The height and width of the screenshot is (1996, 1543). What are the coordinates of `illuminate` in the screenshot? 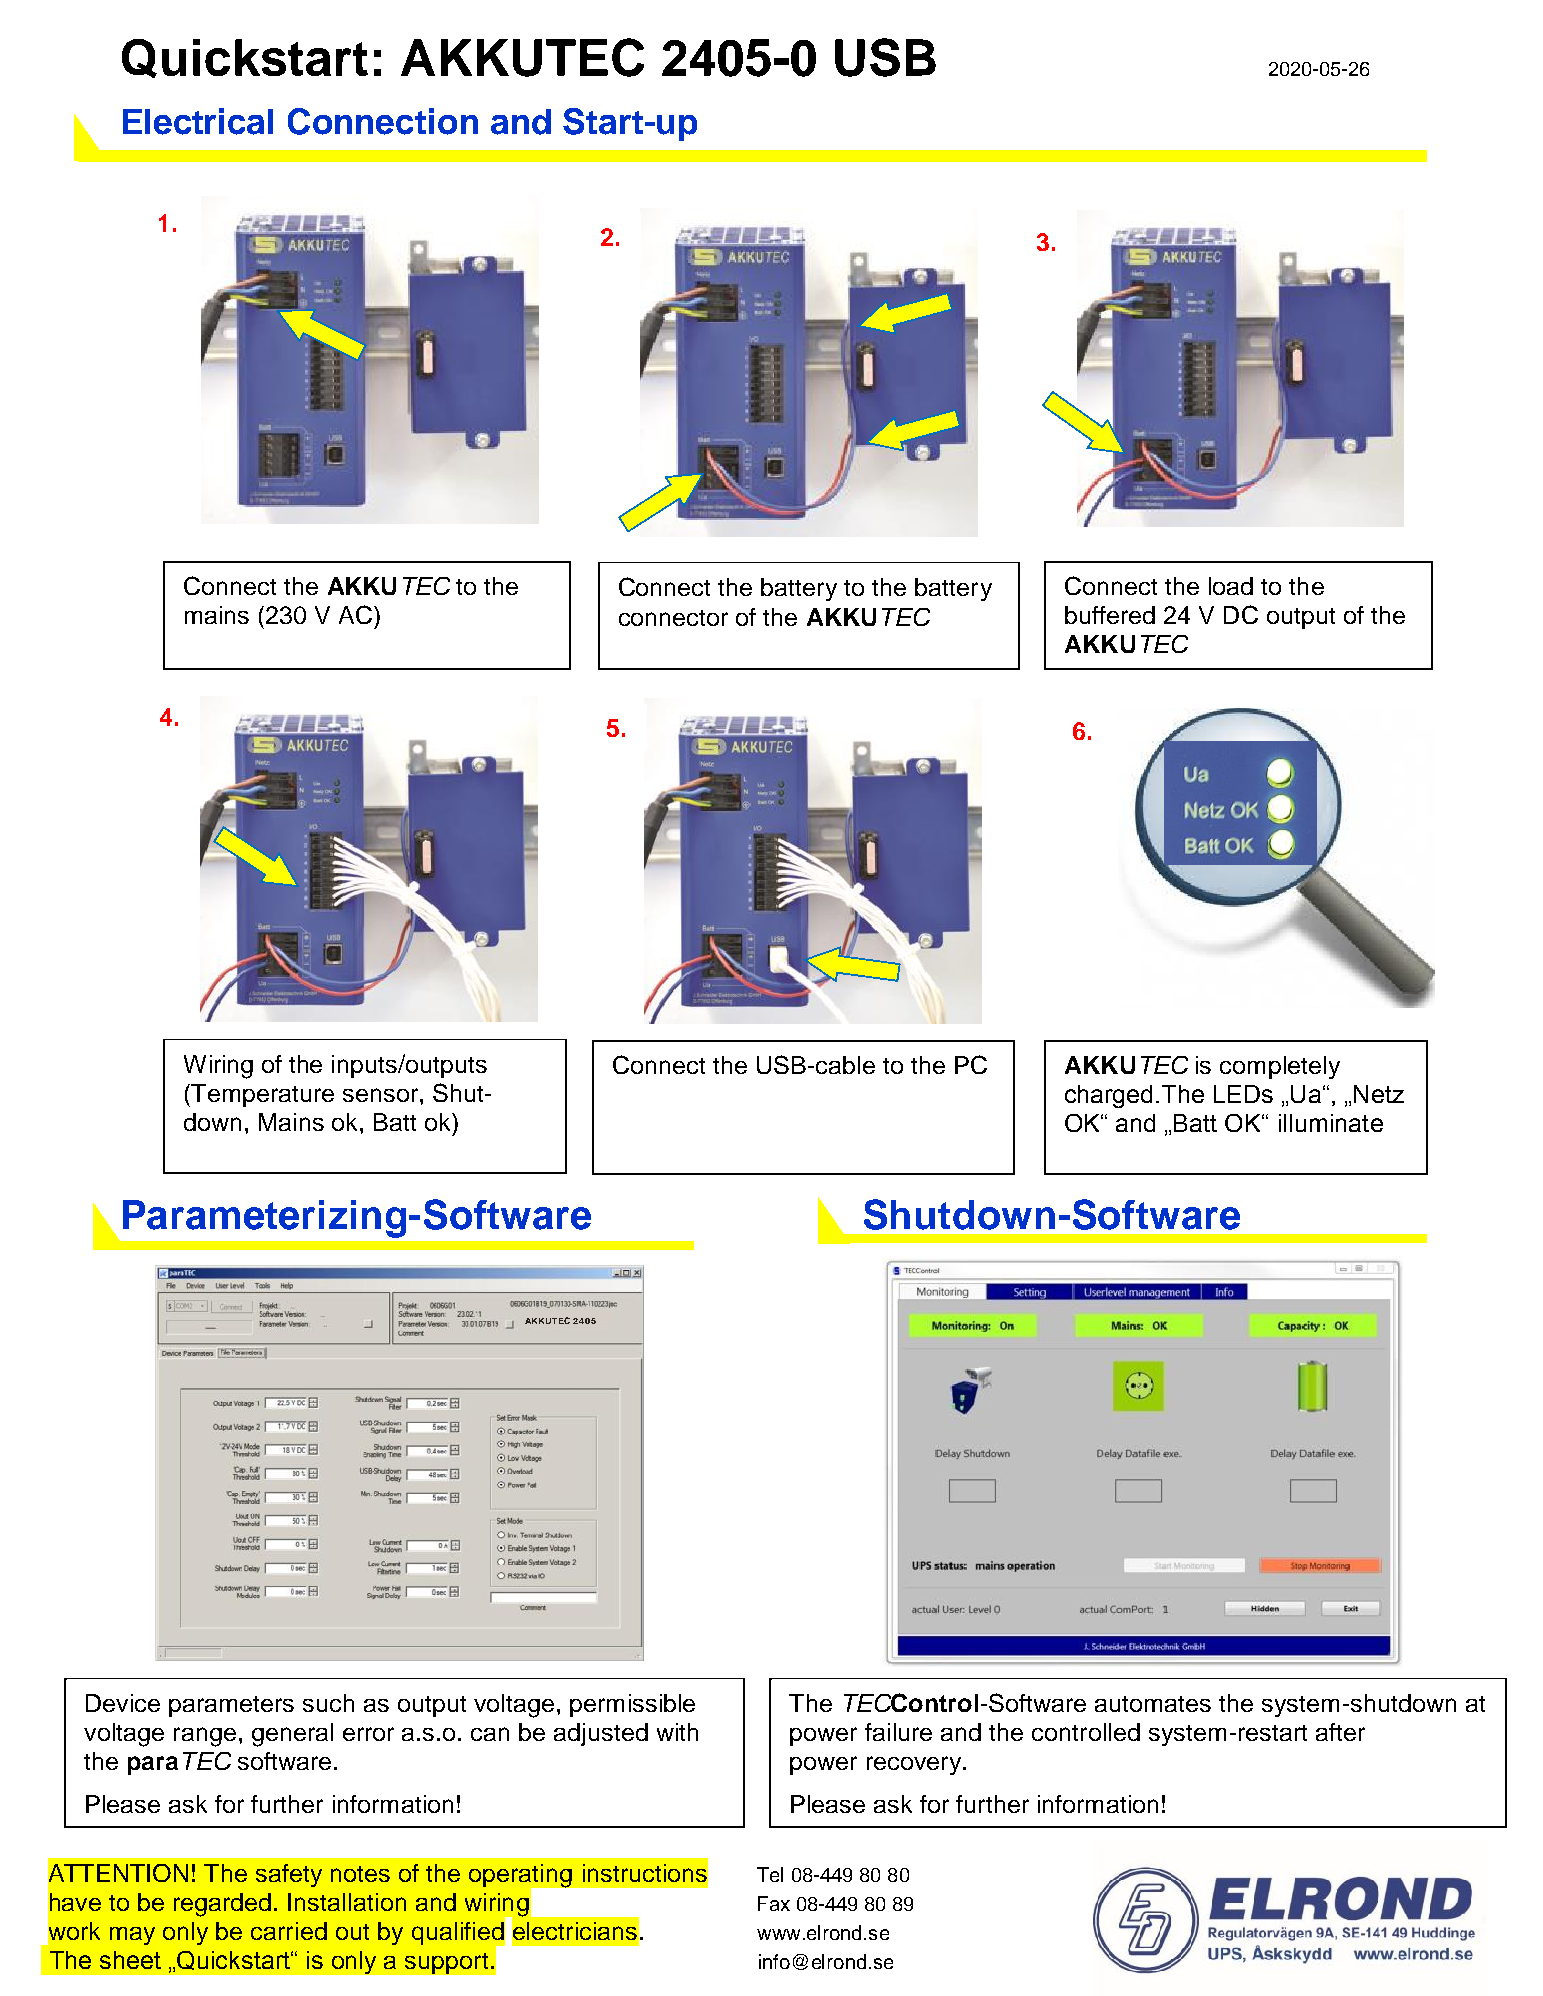 It's located at (1331, 1123).
